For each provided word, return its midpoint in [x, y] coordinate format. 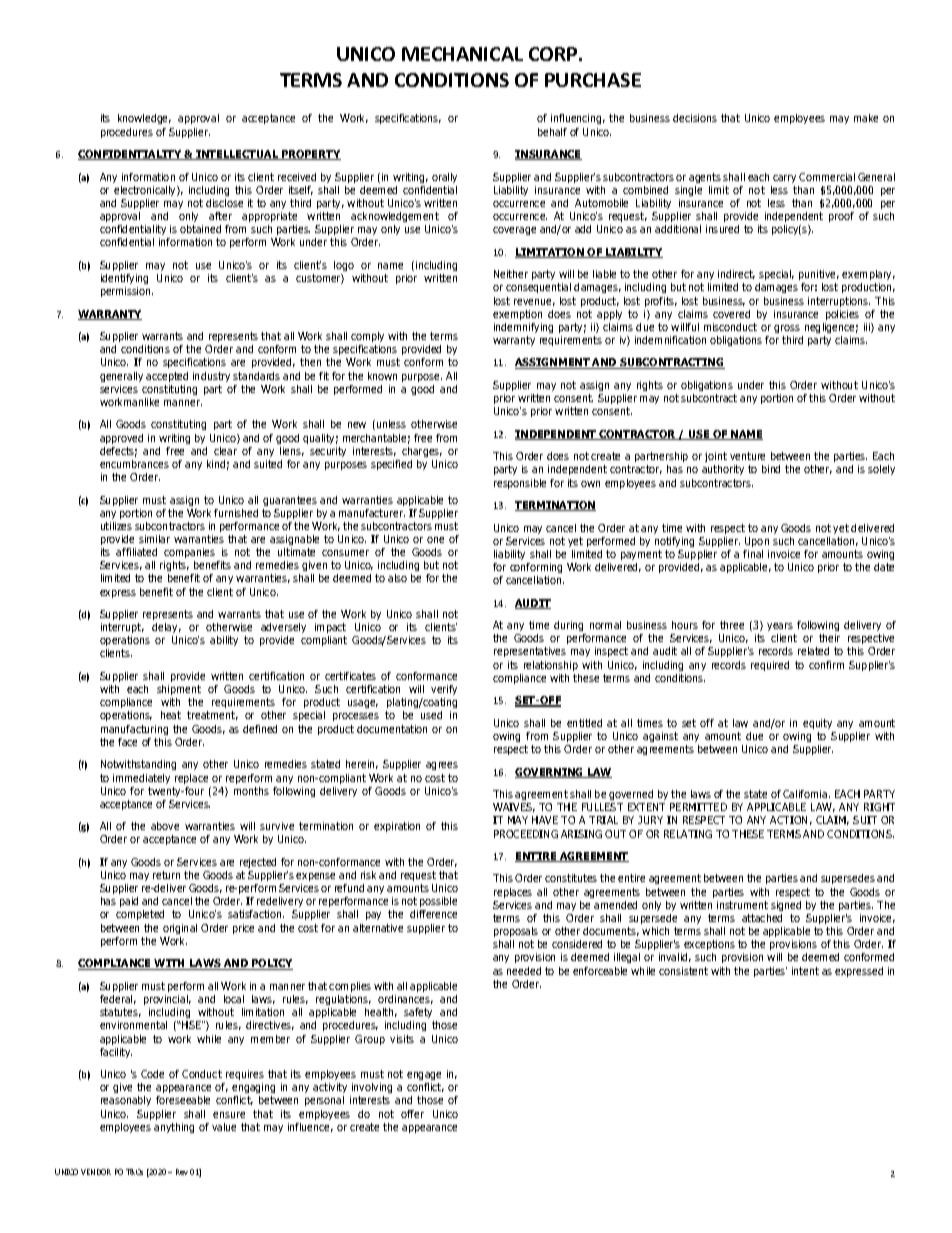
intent [805, 971]
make [866, 118]
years [780, 627]
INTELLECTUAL [237, 155]
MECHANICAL [462, 54]
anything [174, 1128]
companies [189, 553]
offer [412, 1114]
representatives [530, 652]
